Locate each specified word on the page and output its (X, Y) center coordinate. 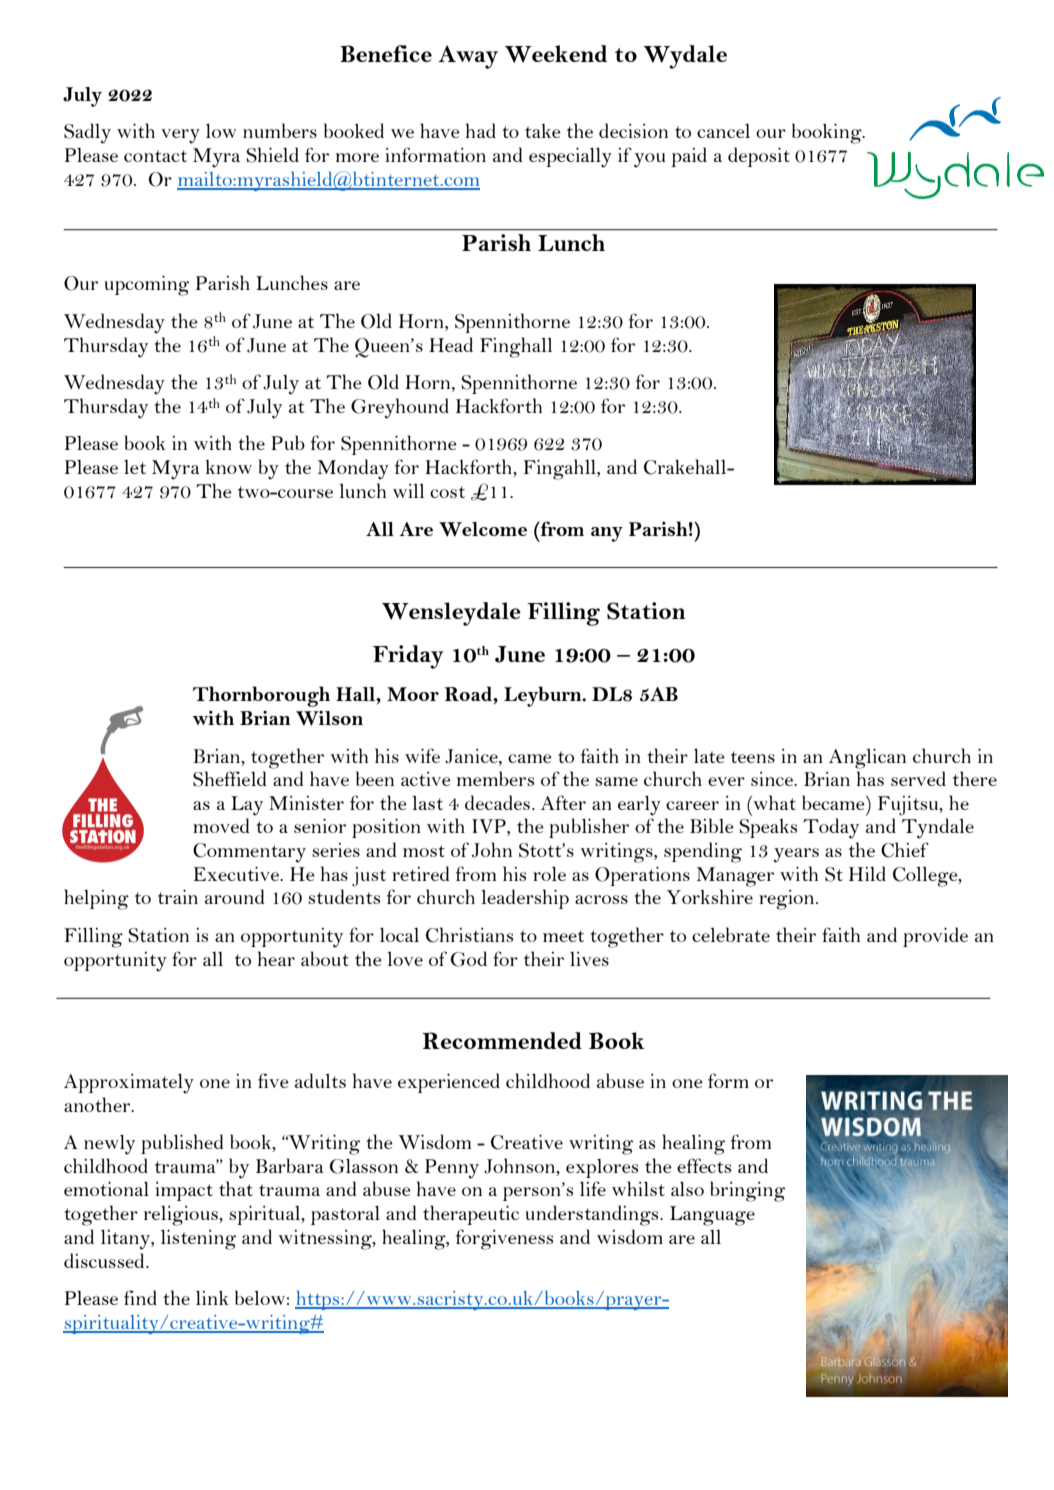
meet (563, 936)
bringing (747, 1191)
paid (689, 157)
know (229, 467)
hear (276, 958)
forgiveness (504, 1239)
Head (451, 344)
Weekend (556, 54)
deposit (759, 157)
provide (935, 937)
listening (198, 1239)
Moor (413, 694)
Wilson (329, 718)
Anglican (867, 758)
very (180, 136)
